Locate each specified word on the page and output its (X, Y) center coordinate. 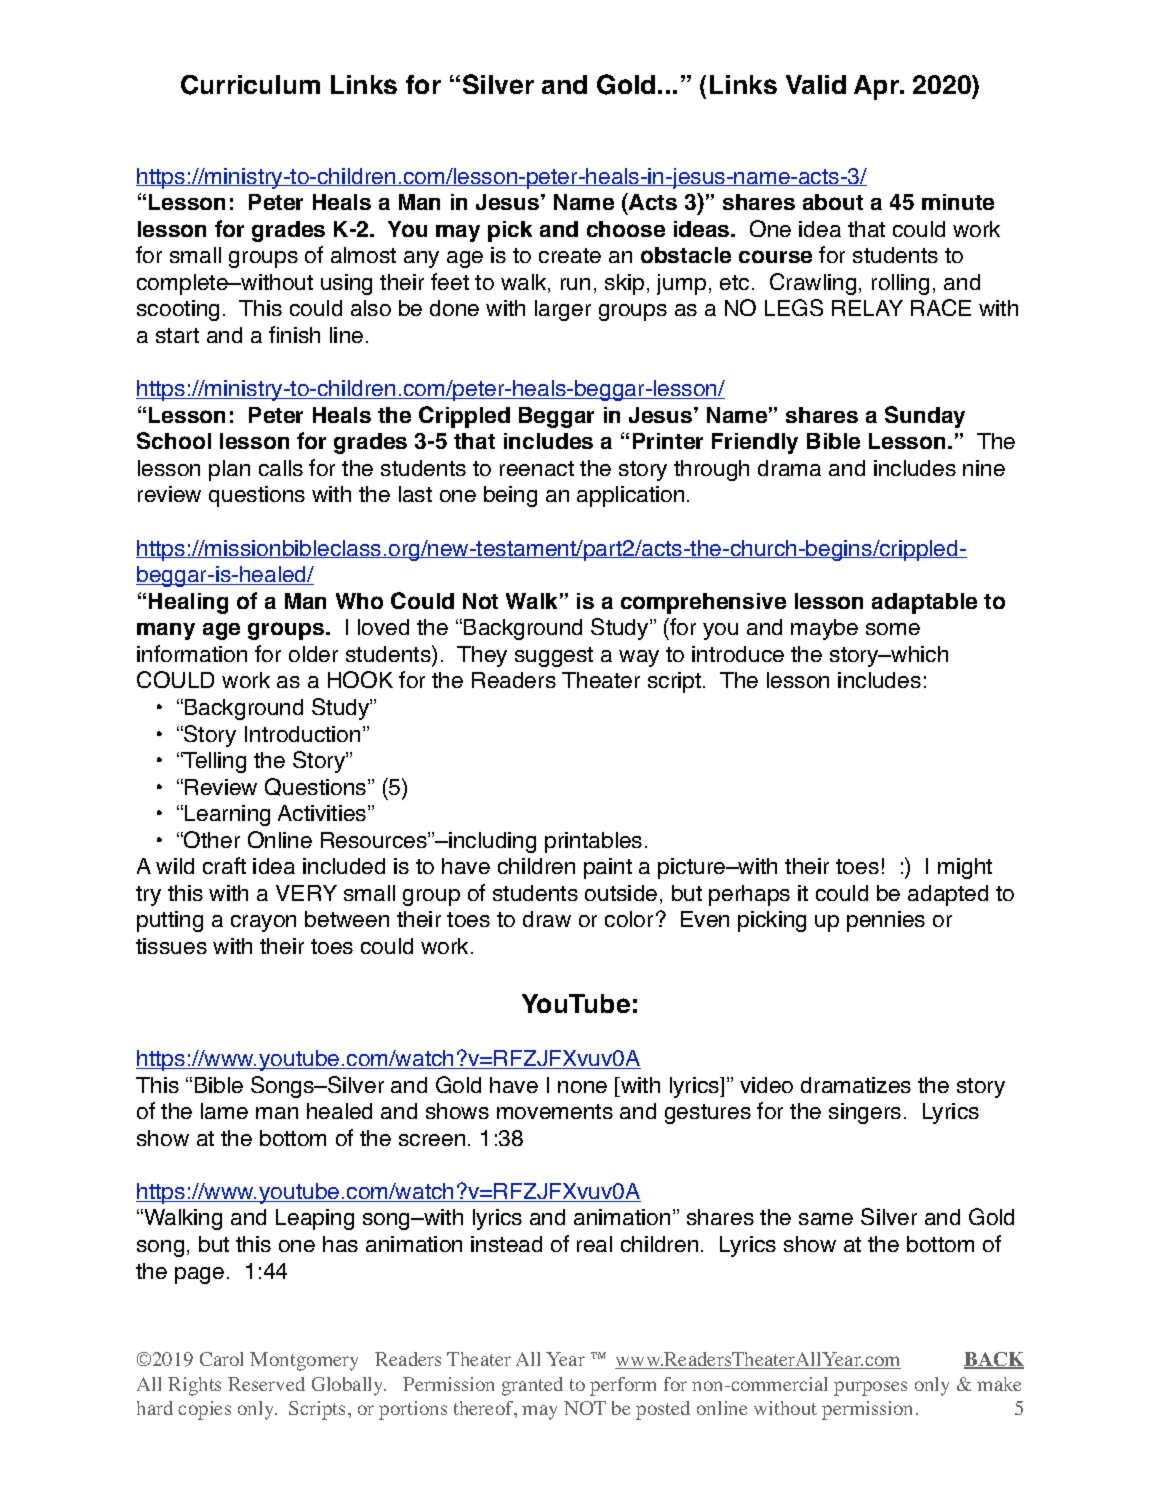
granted (532, 1386)
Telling (214, 762)
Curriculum (250, 85)
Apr (878, 87)
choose (626, 229)
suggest (554, 657)
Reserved (266, 1384)
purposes (870, 1388)
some (893, 629)
